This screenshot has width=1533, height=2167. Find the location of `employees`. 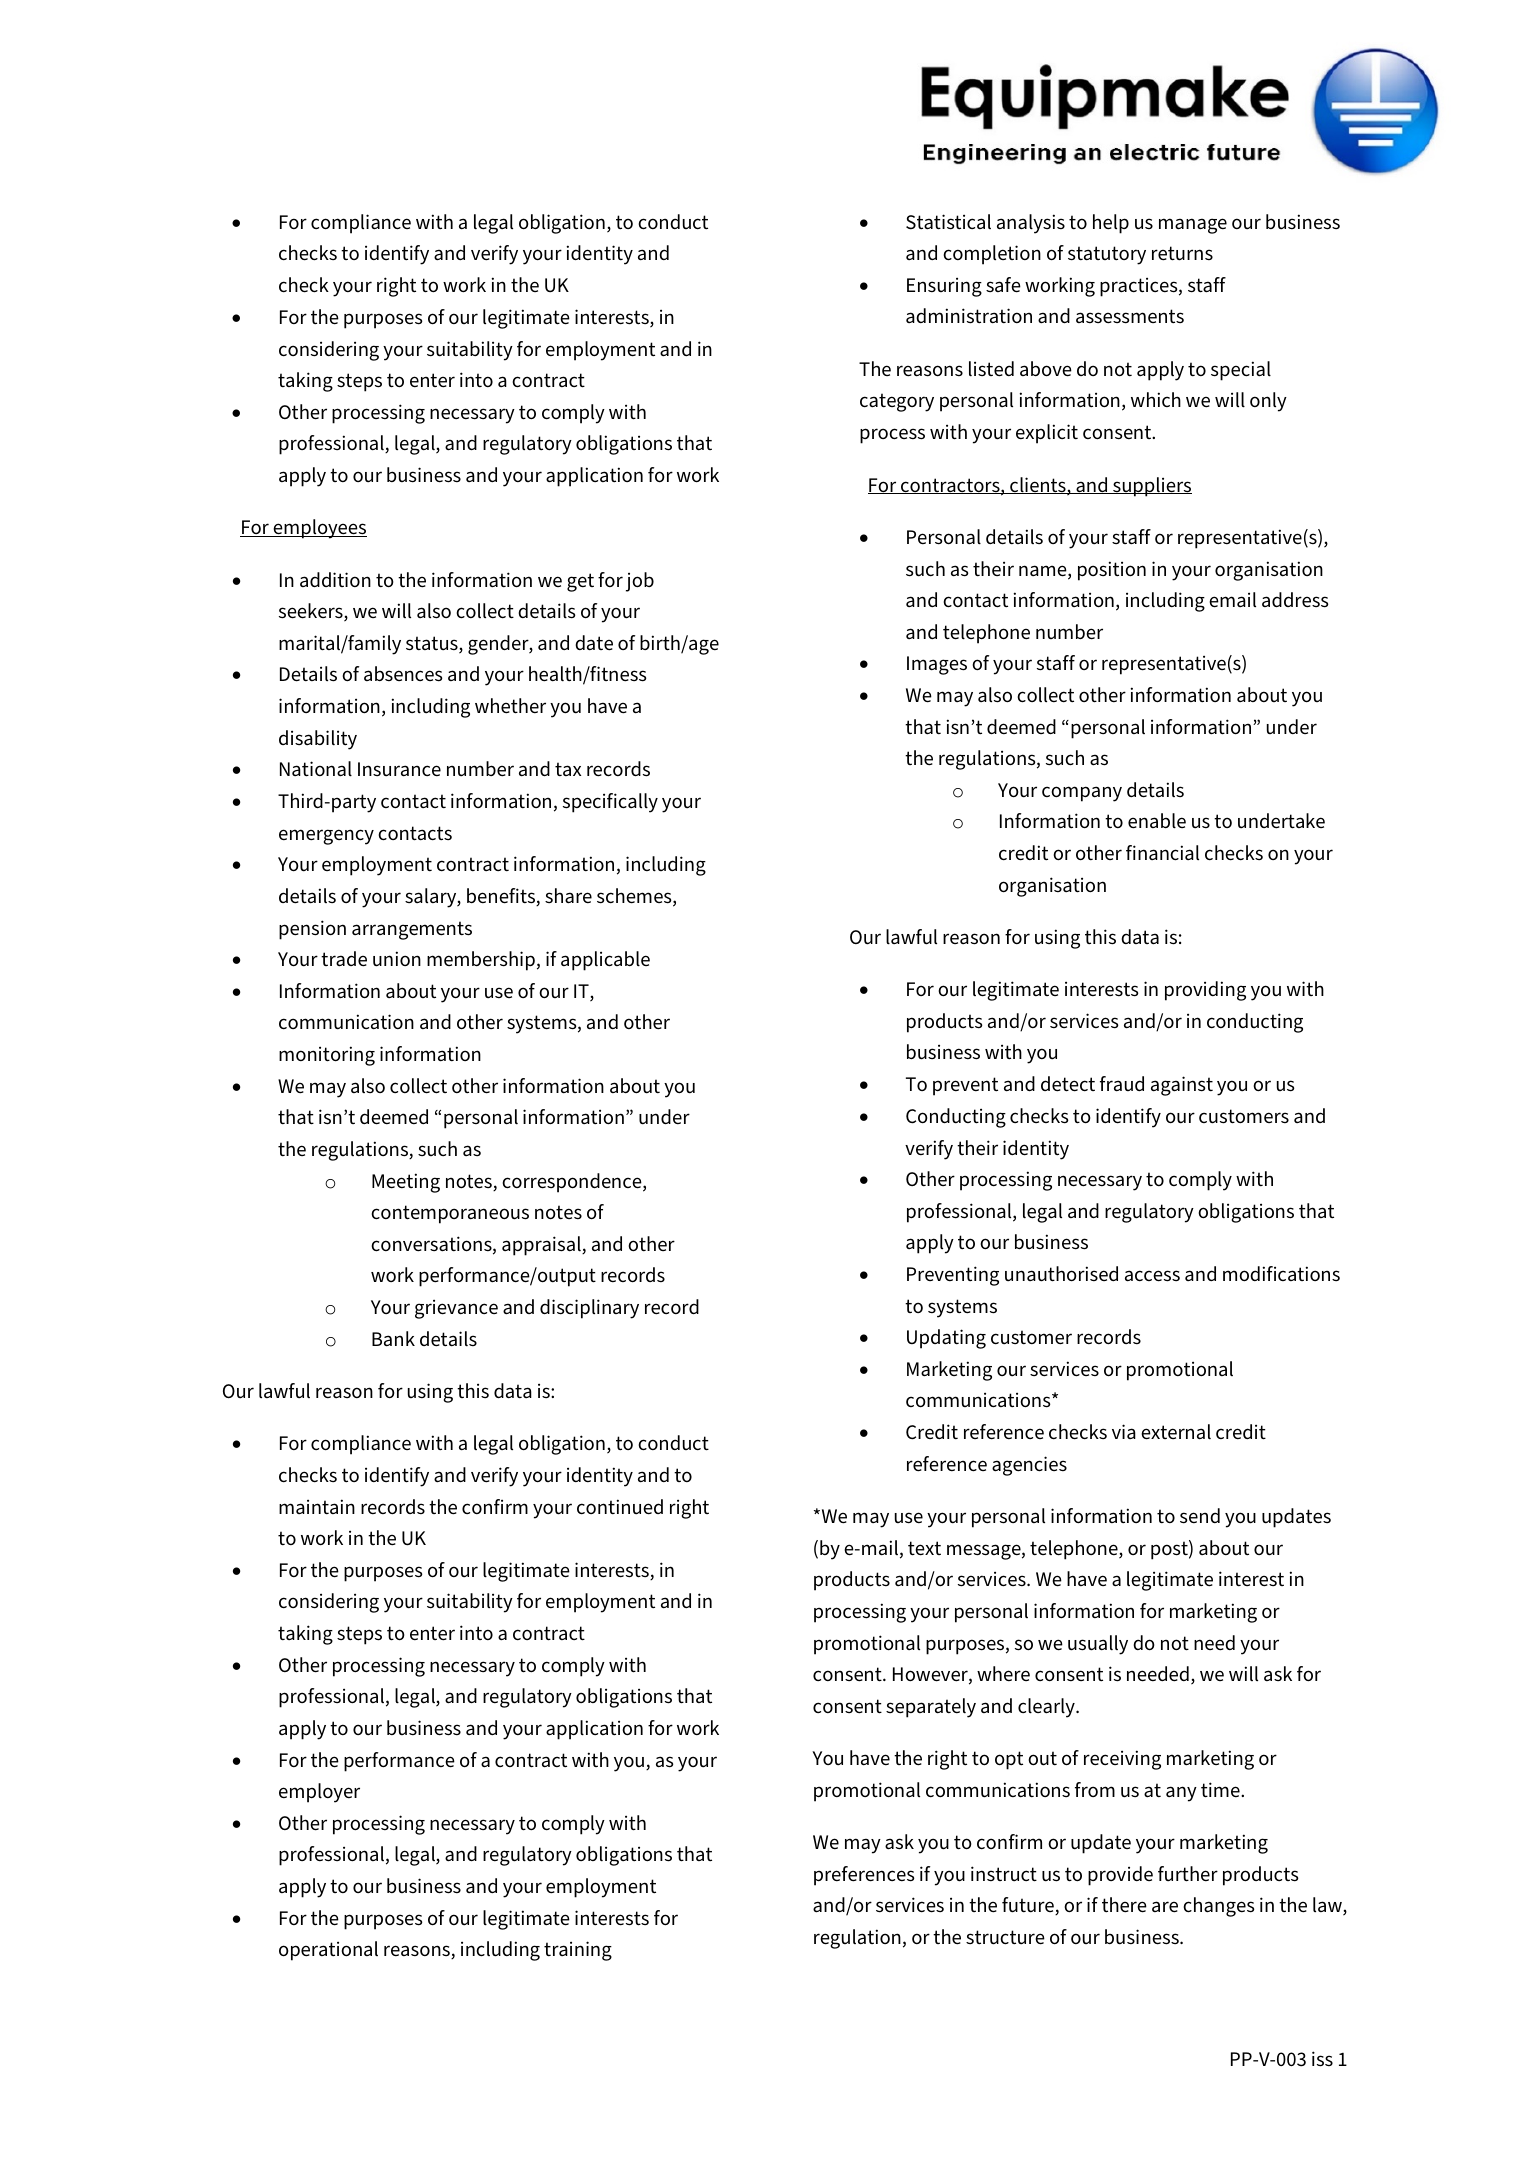

employees is located at coordinates (319, 529).
